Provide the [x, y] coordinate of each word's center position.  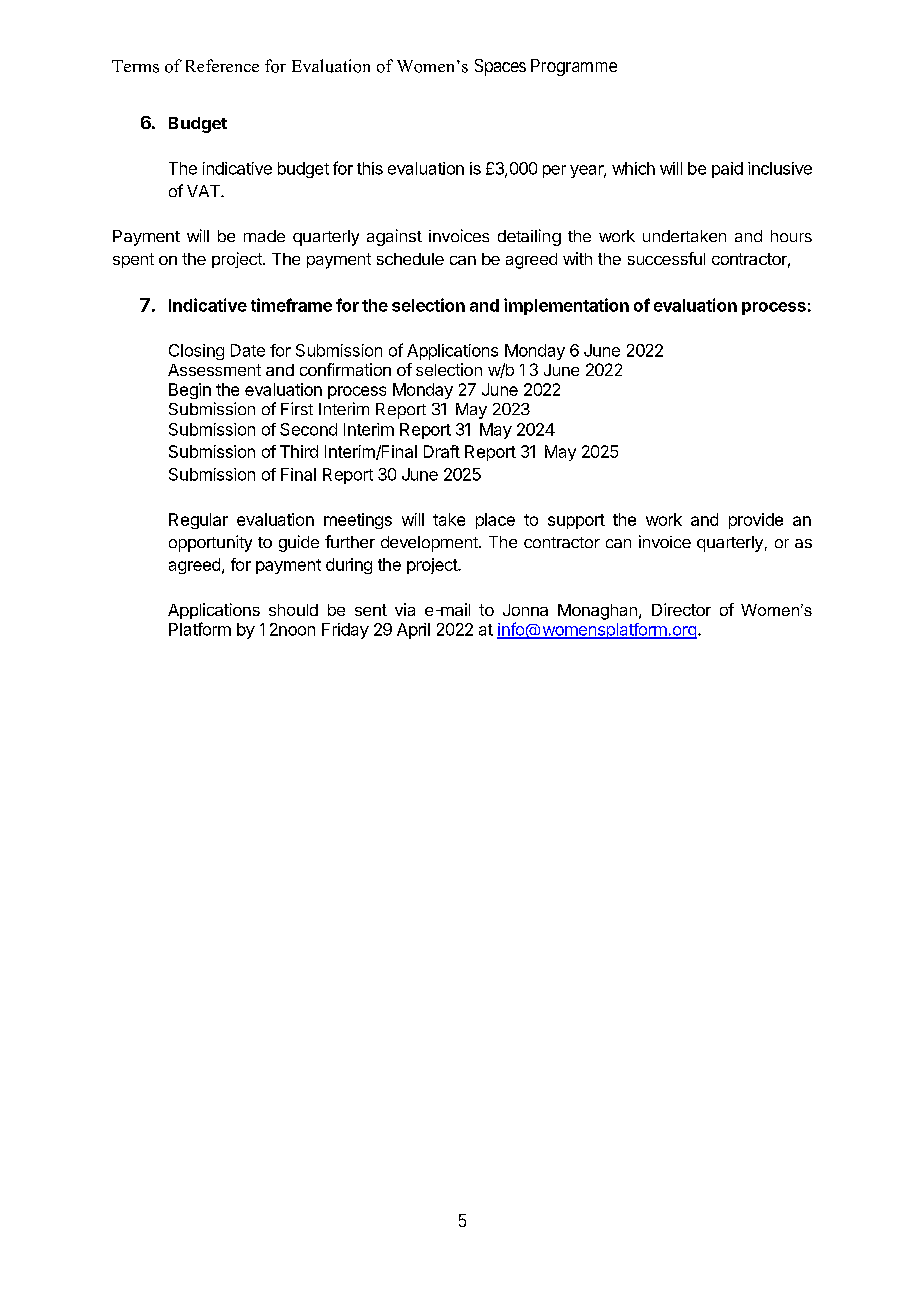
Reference [222, 65]
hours [791, 236]
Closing [196, 352]
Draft [442, 451]
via [405, 609]
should [293, 610]
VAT [204, 191]
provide [756, 521]
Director [681, 609]
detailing [529, 237]
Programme [574, 67]
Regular [198, 521]
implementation [566, 306]
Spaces [500, 67]
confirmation [345, 369]
